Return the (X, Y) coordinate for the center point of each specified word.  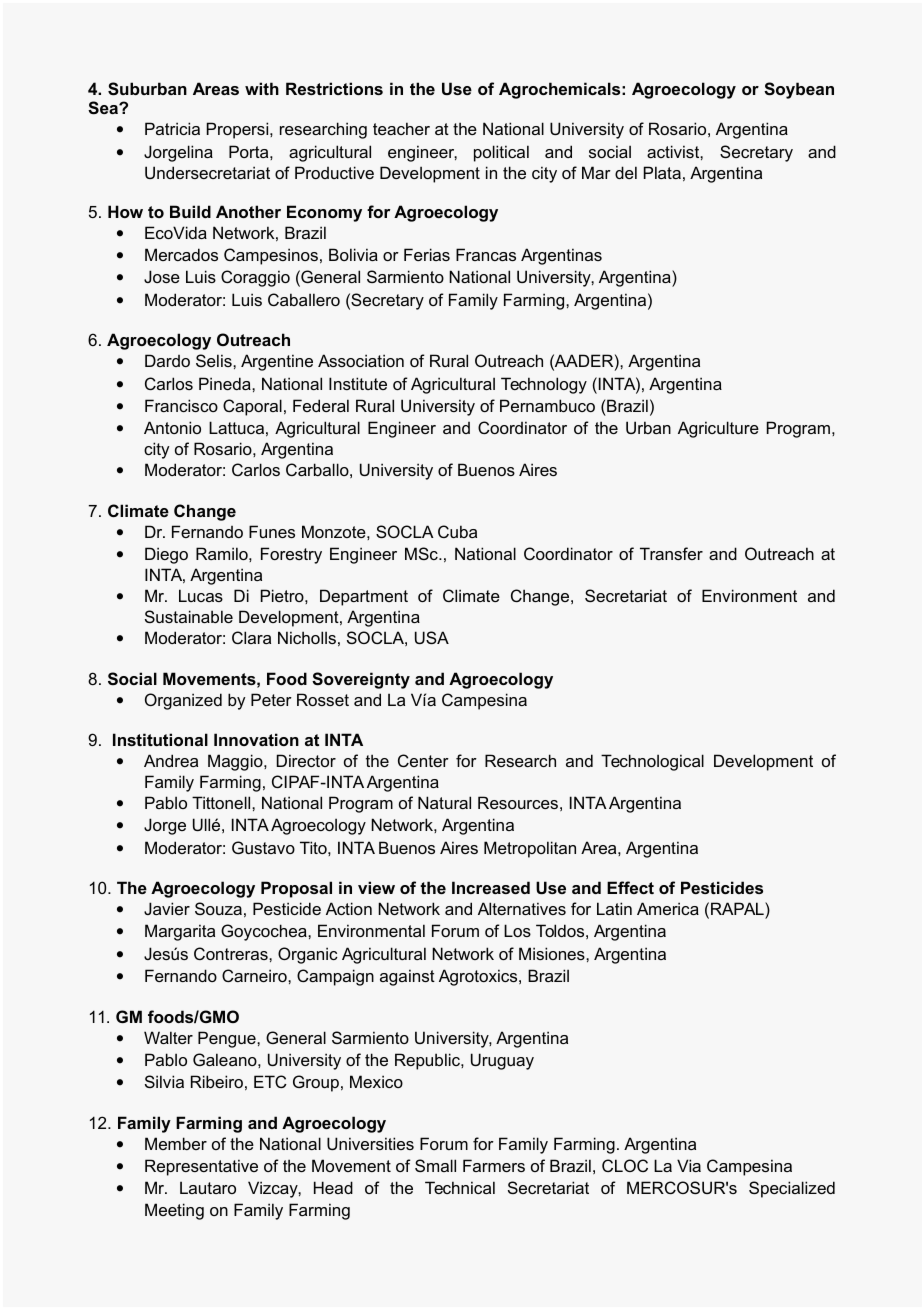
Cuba (457, 531)
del (626, 172)
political (501, 153)
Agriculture (718, 429)
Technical (460, 1187)
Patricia (172, 128)
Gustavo (263, 847)
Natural (444, 802)
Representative (201, 1167)
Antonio (172, 427)
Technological (652, 762)
